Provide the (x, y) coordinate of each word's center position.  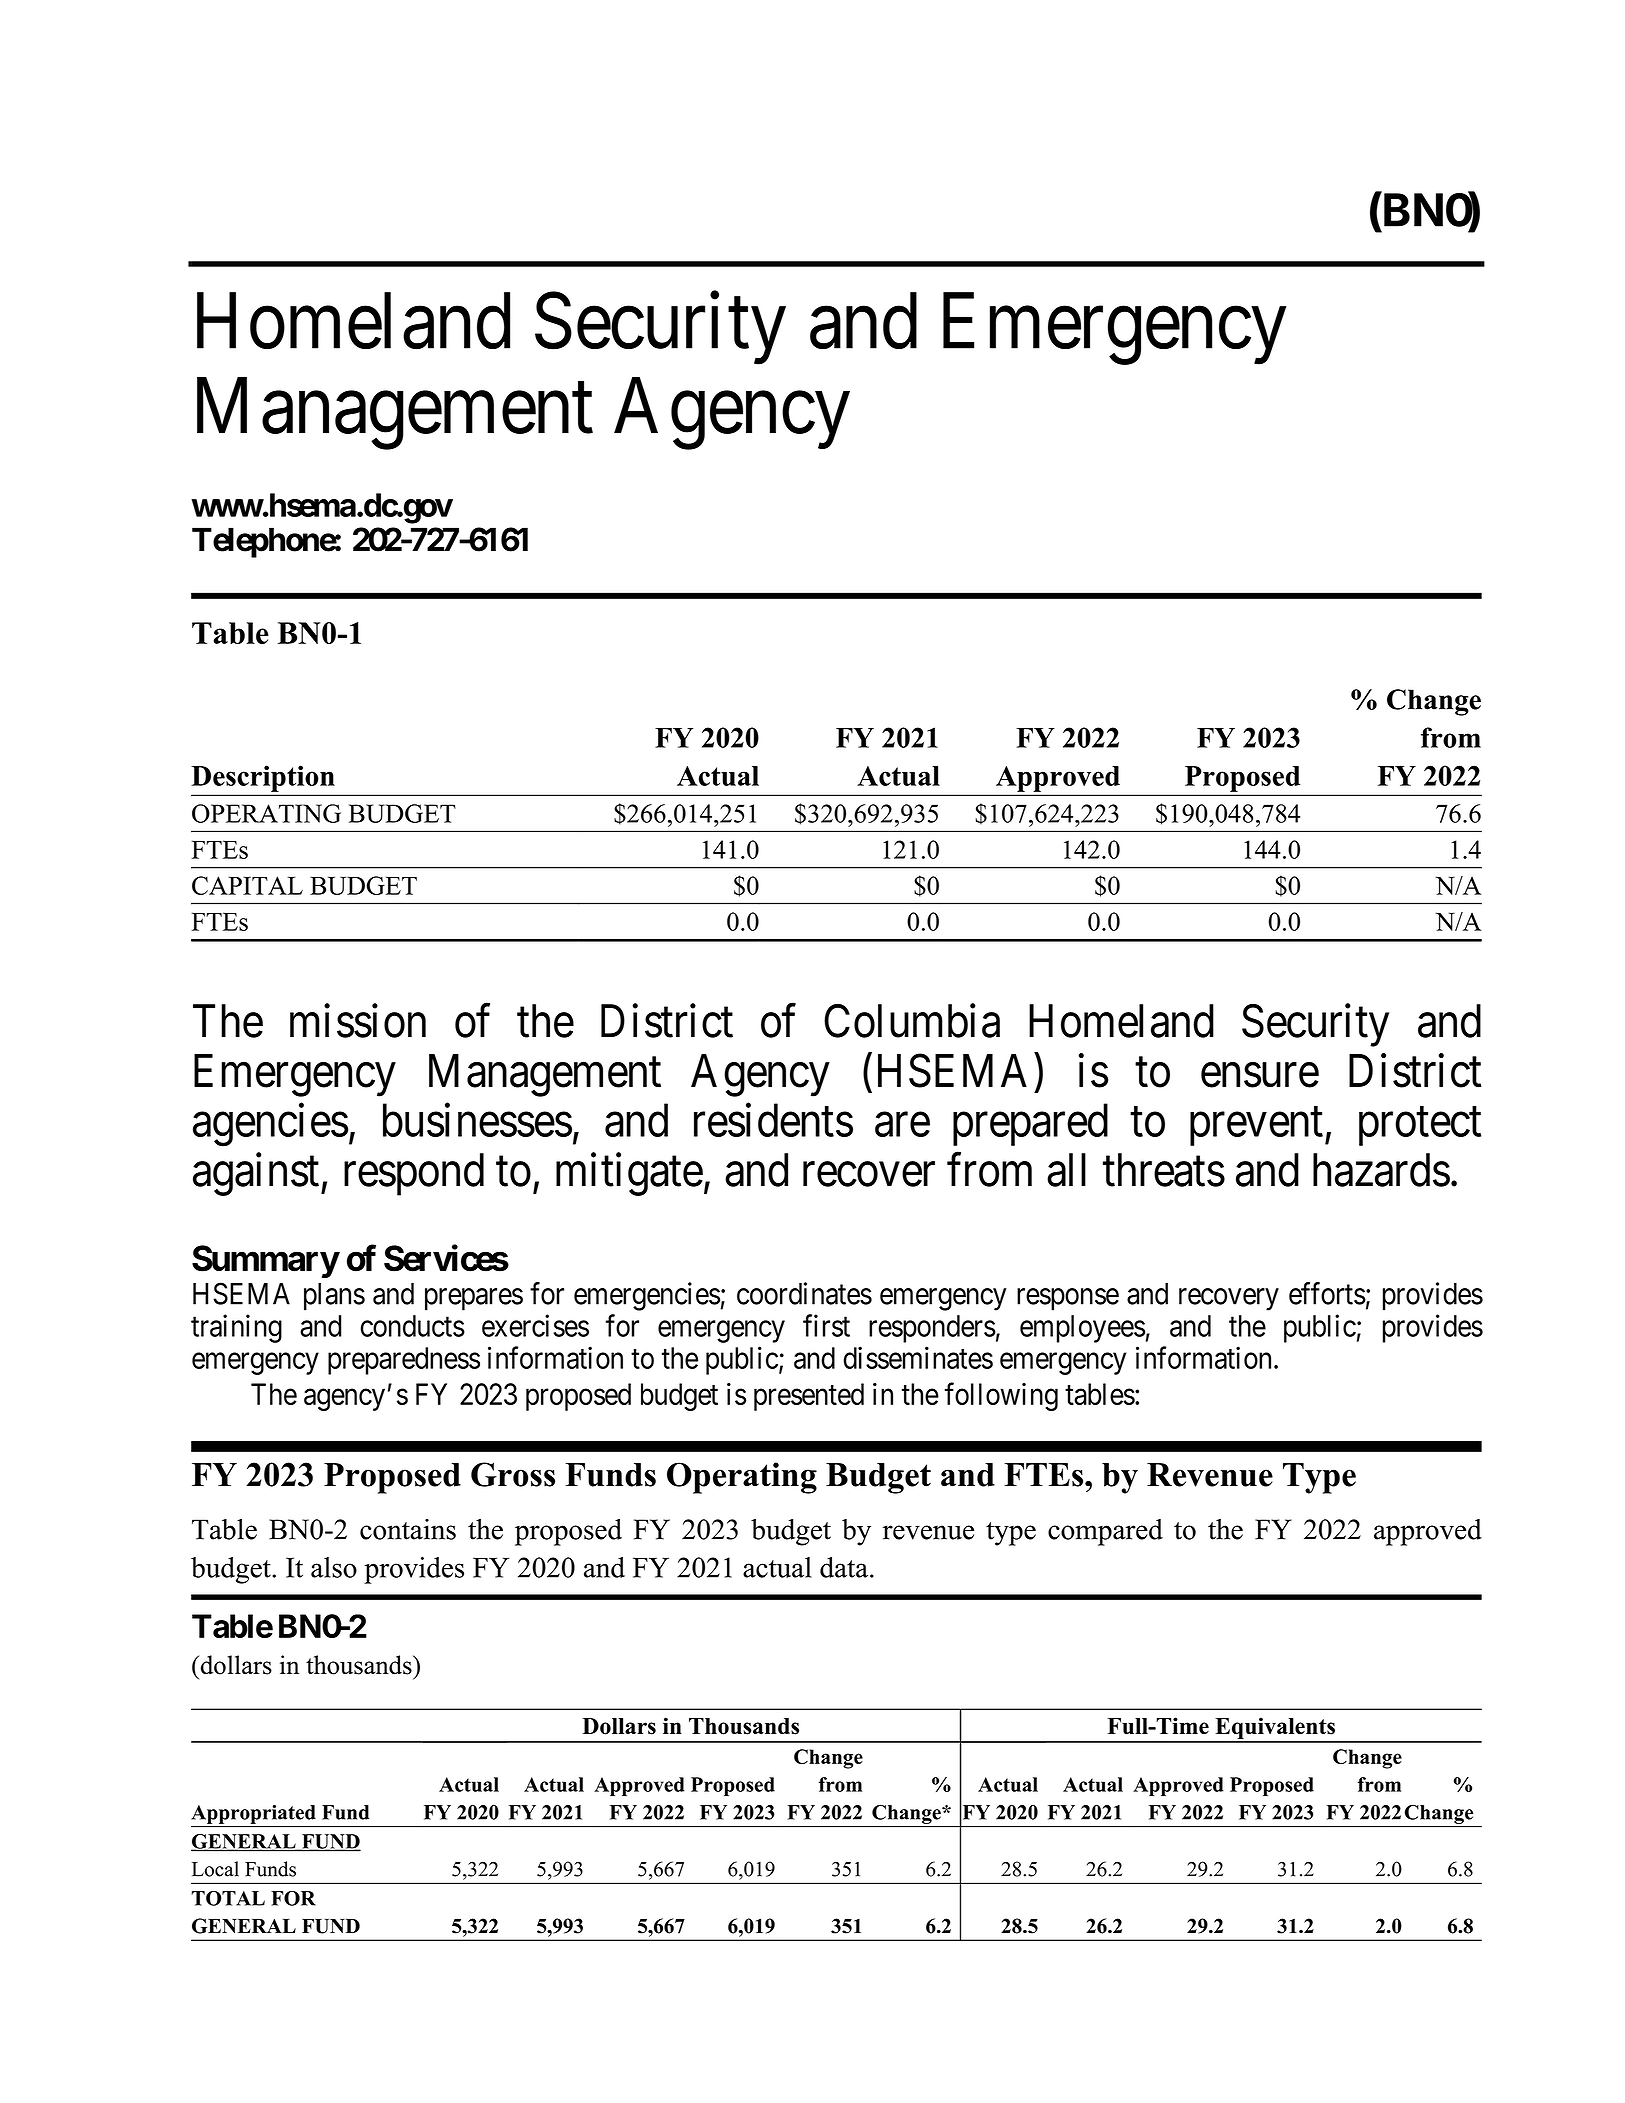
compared (1105, 1532)
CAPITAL (247, 885)
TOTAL (228, 1898)
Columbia (912, 1021)
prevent (1256, 1127)
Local (215, 1869)
